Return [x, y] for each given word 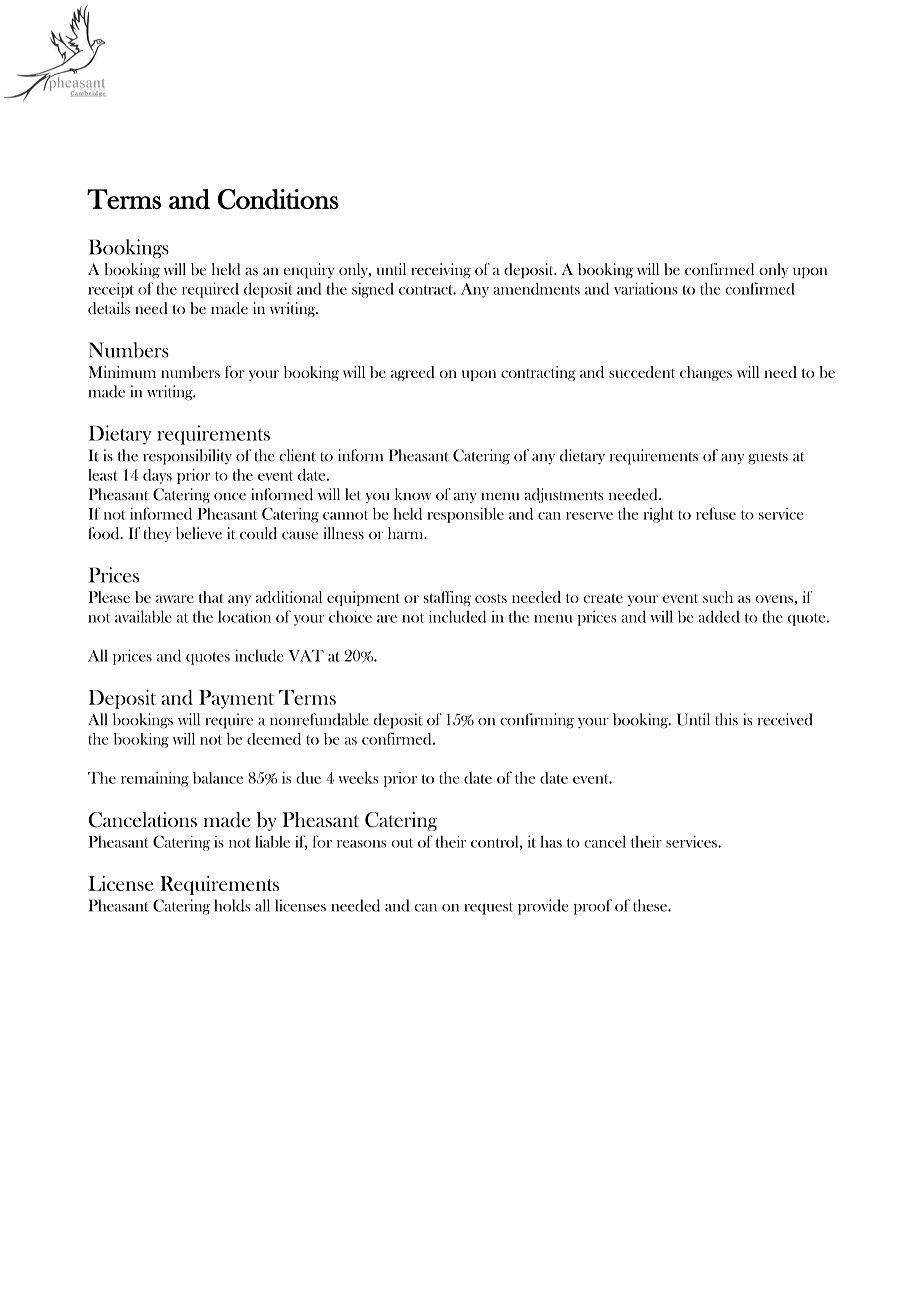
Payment [236, 699]
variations [646, 288]
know [413, 494]
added [719, 616]
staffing [447, 598]
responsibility [187, 457]
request [488, 908]
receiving [441, 270]
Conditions [278, 199]
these [651, 905]
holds [232, 905]
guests [768, 458]
